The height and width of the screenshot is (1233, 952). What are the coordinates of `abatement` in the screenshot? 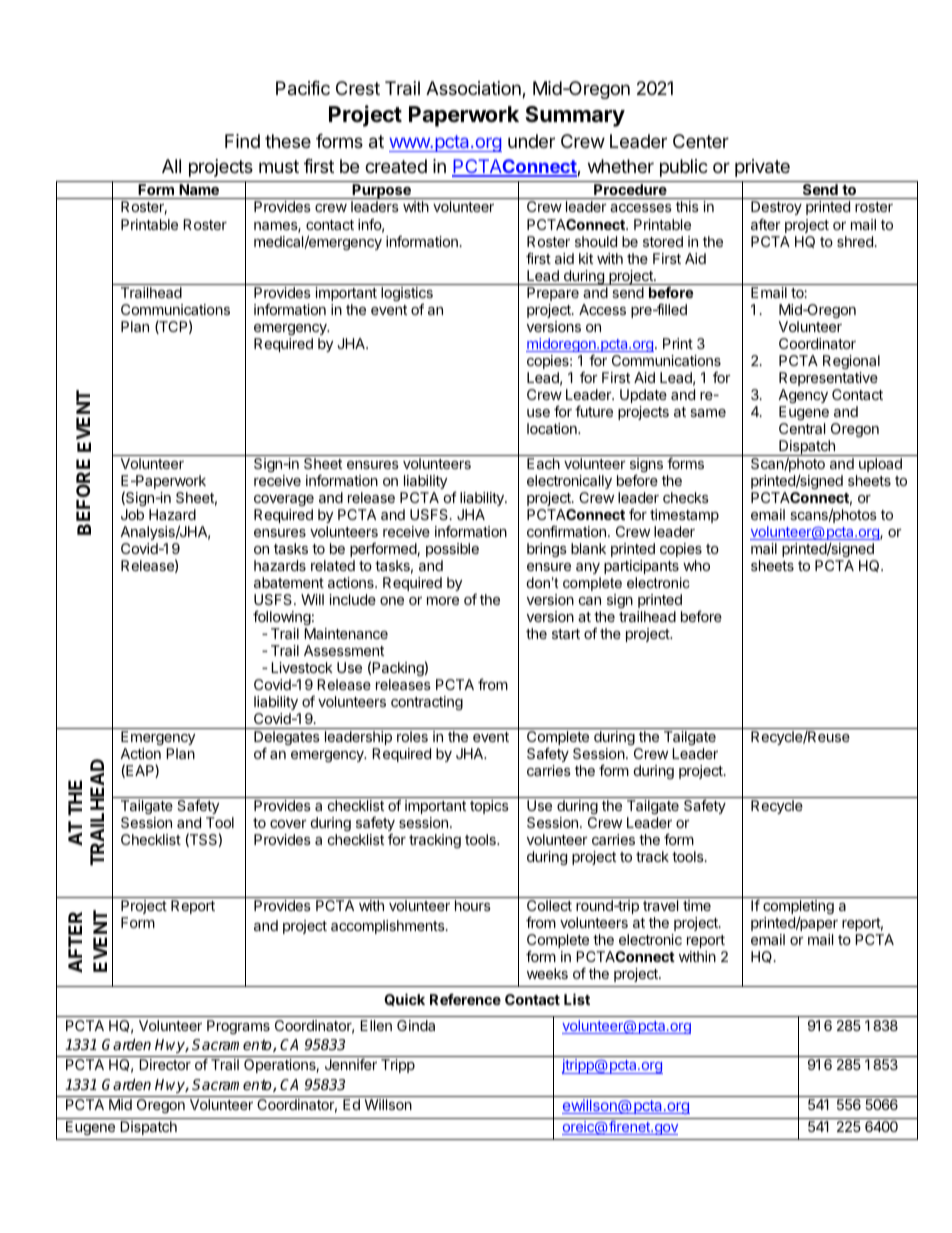 It's located at (289, 582).
